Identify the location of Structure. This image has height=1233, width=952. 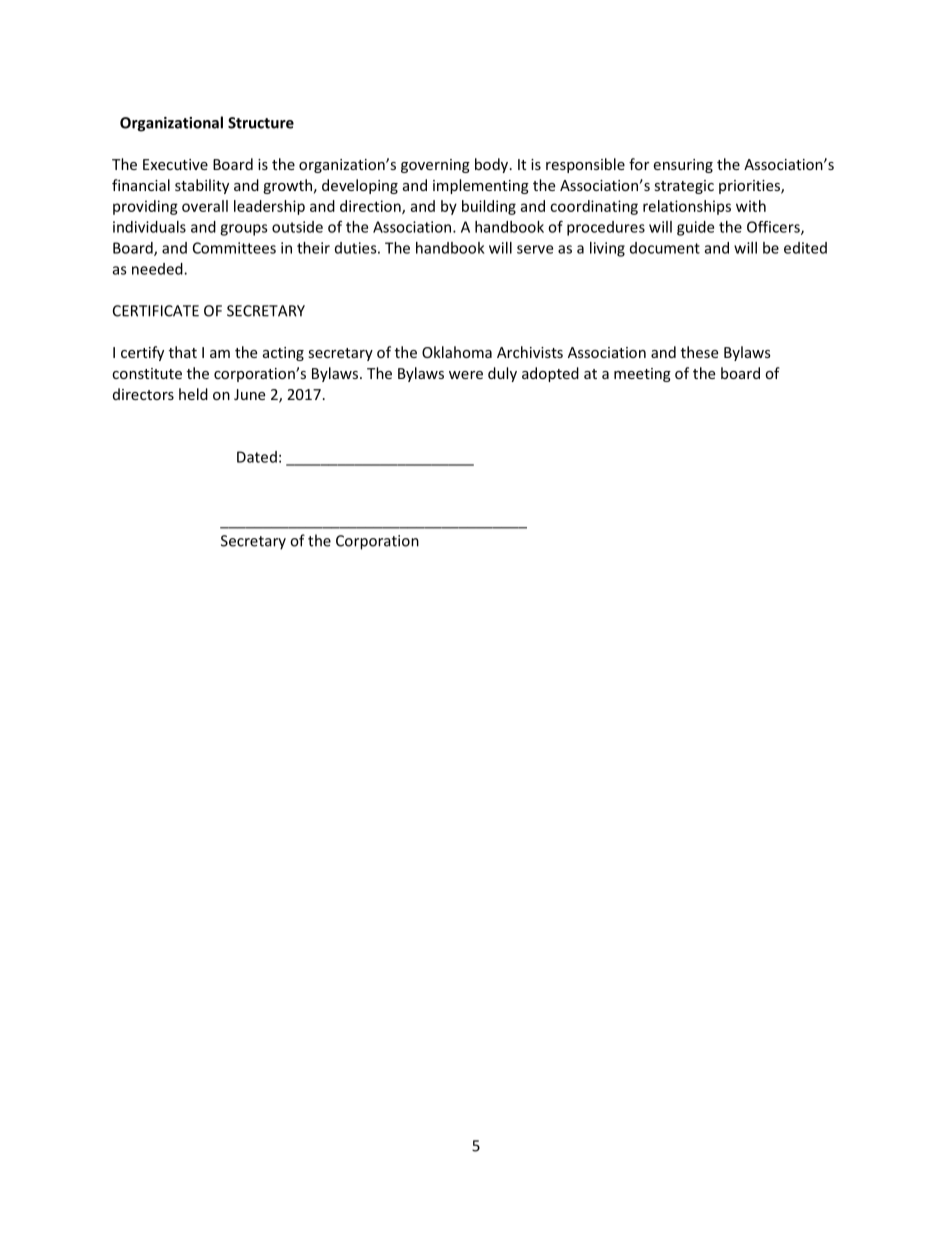
(261, 123).
